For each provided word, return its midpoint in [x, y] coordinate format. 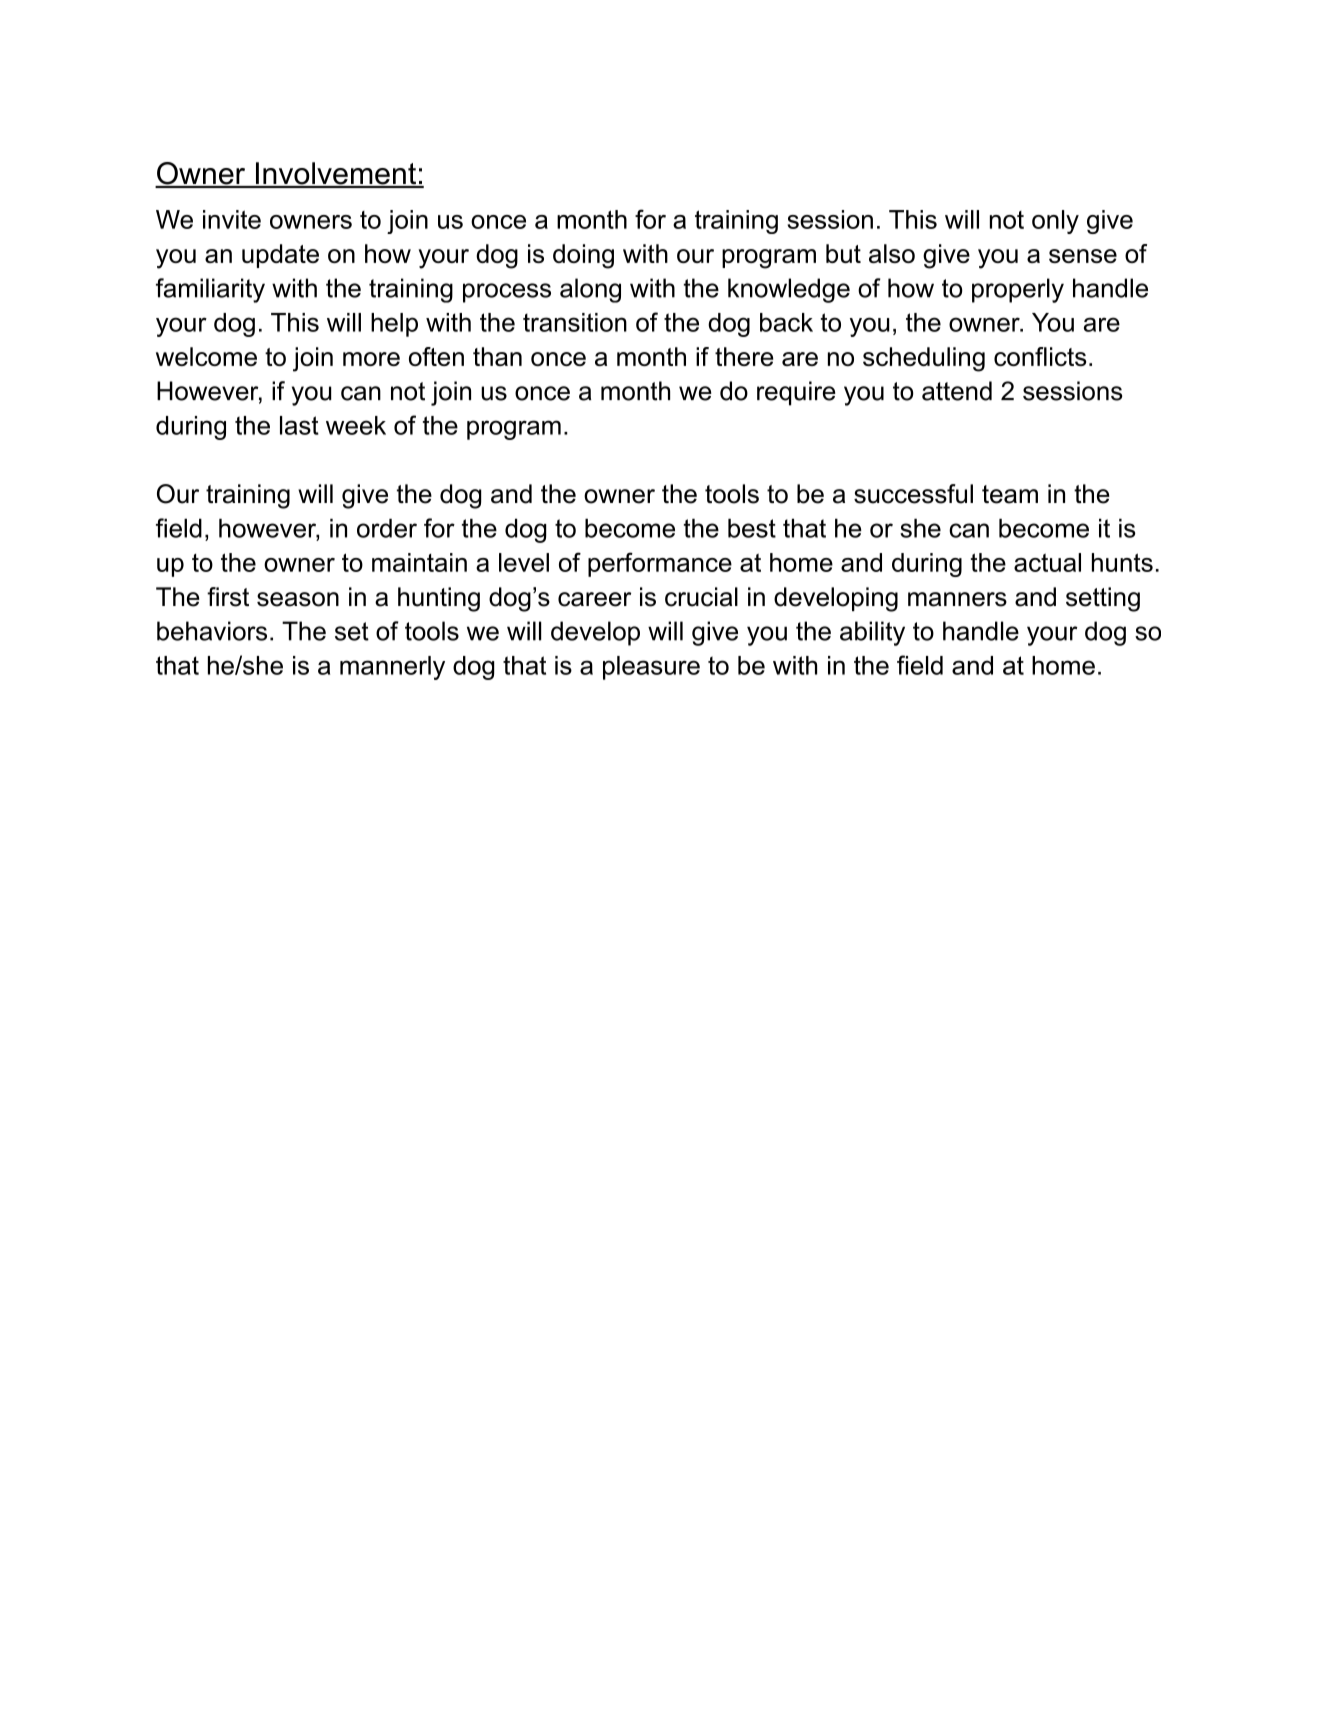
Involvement [335, 174]
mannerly [392, 668]
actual [1047, 562]
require [796, 393]
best [752, 528]
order [387, 528]
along [590, 290]
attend [957, 391]
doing [583, 256]
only [1055, 222]
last [299, 425]
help [394, 325]
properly [1018, 290]
